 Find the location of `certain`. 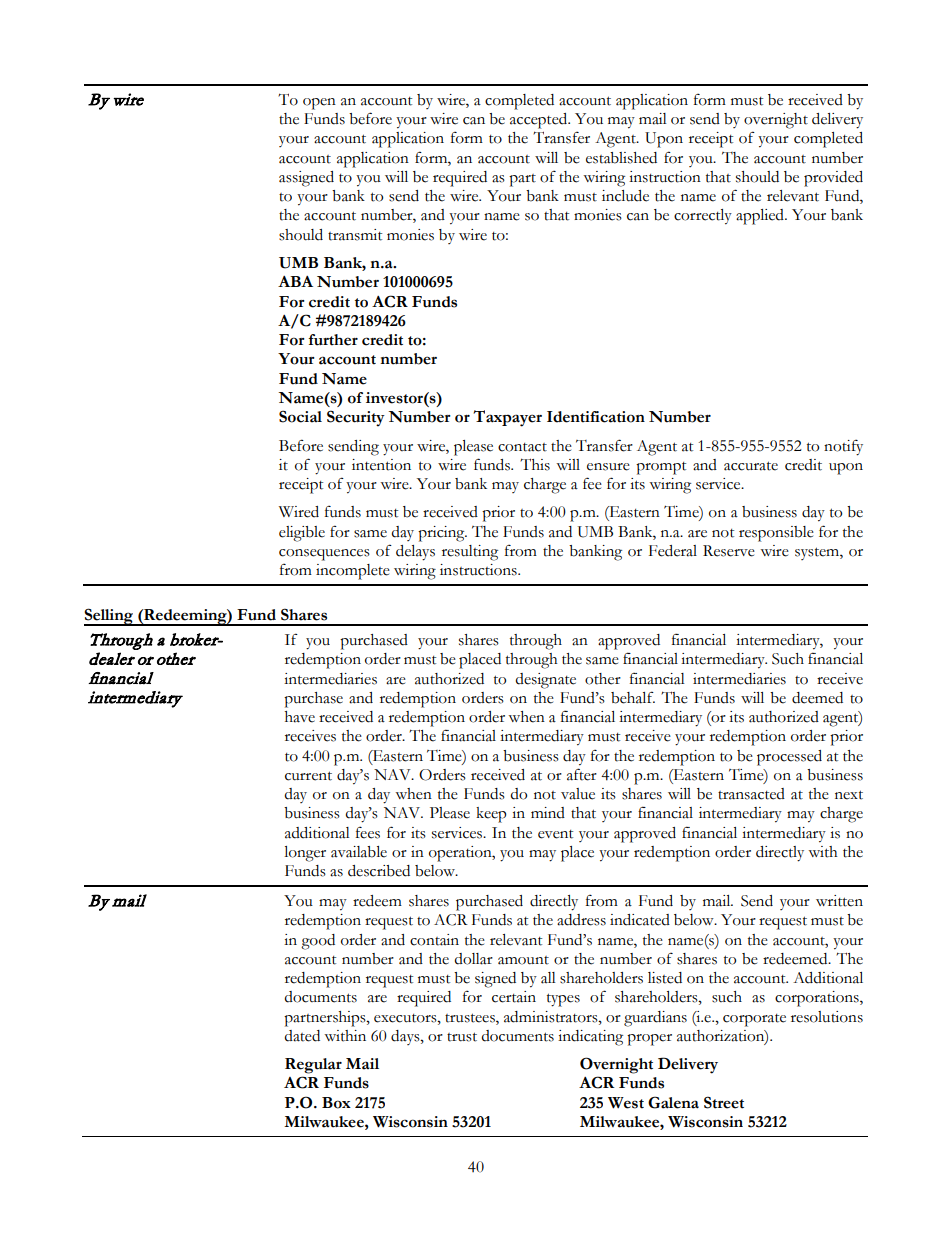

certain is located at coordinates (514, 997).
